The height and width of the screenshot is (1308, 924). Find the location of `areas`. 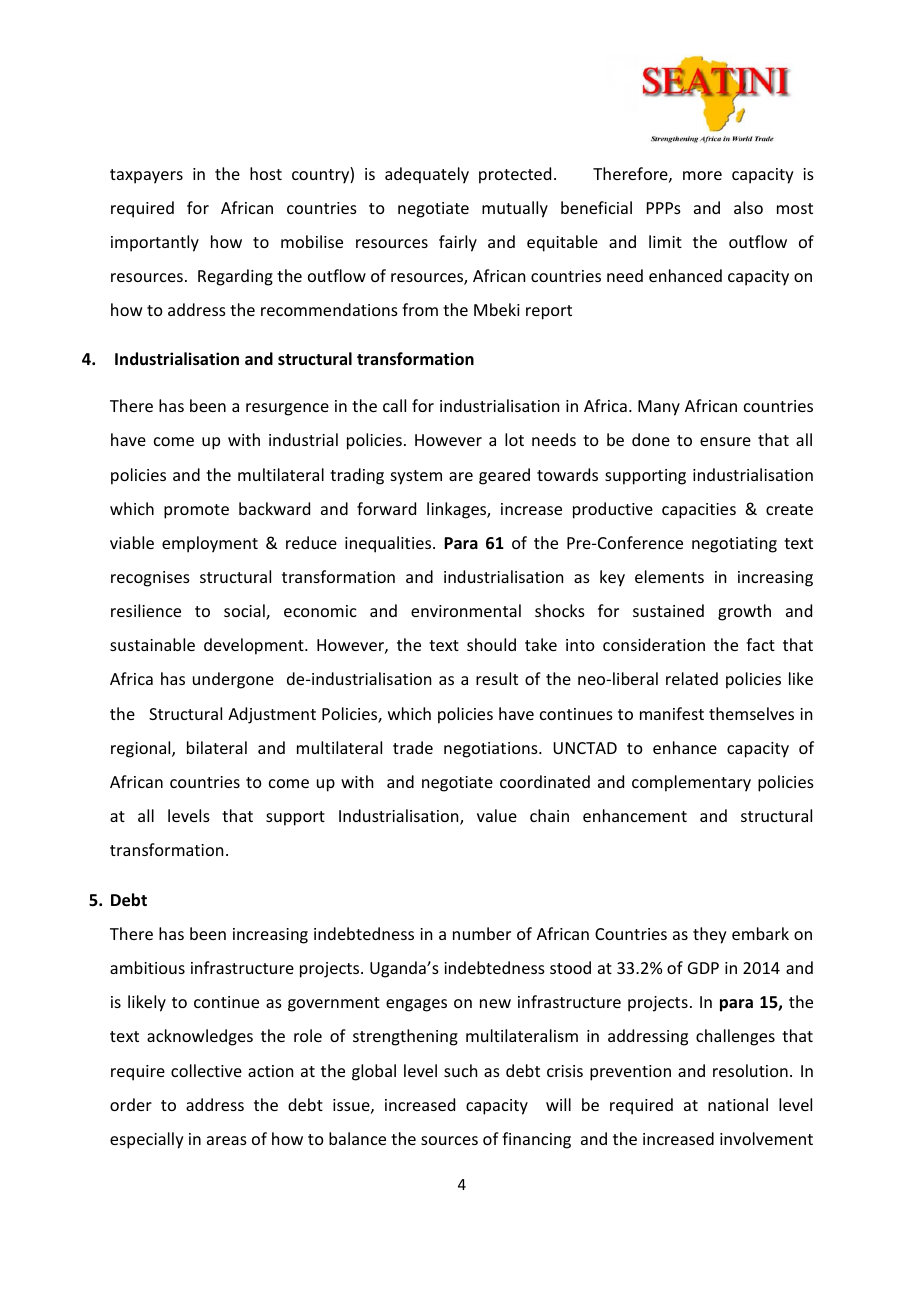

areas is located at coordinates (227, 1140).
